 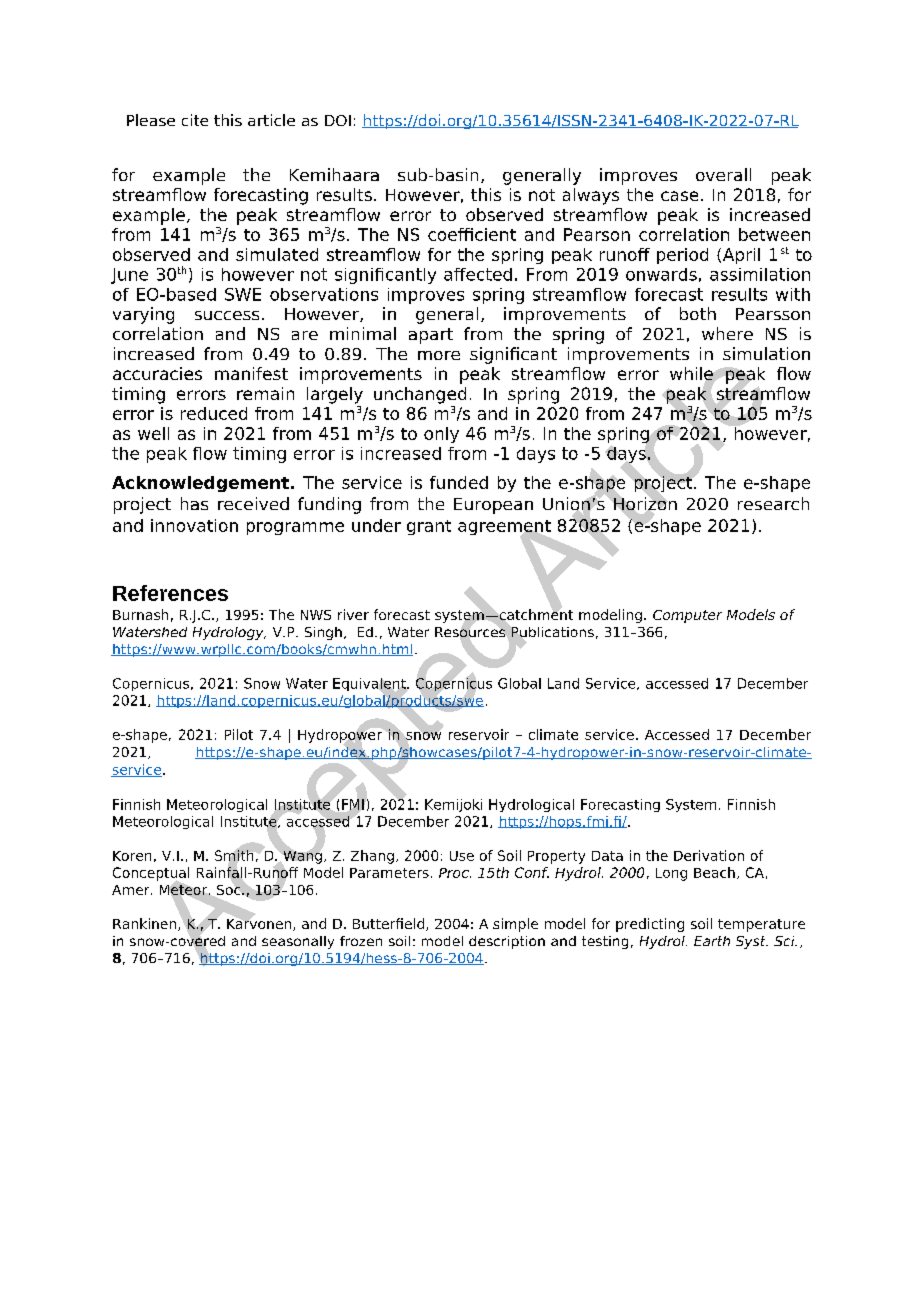 What do you see at coordinates (195, 120) in the screenshot?
I see `cite` at bounding box center [195, 120].
